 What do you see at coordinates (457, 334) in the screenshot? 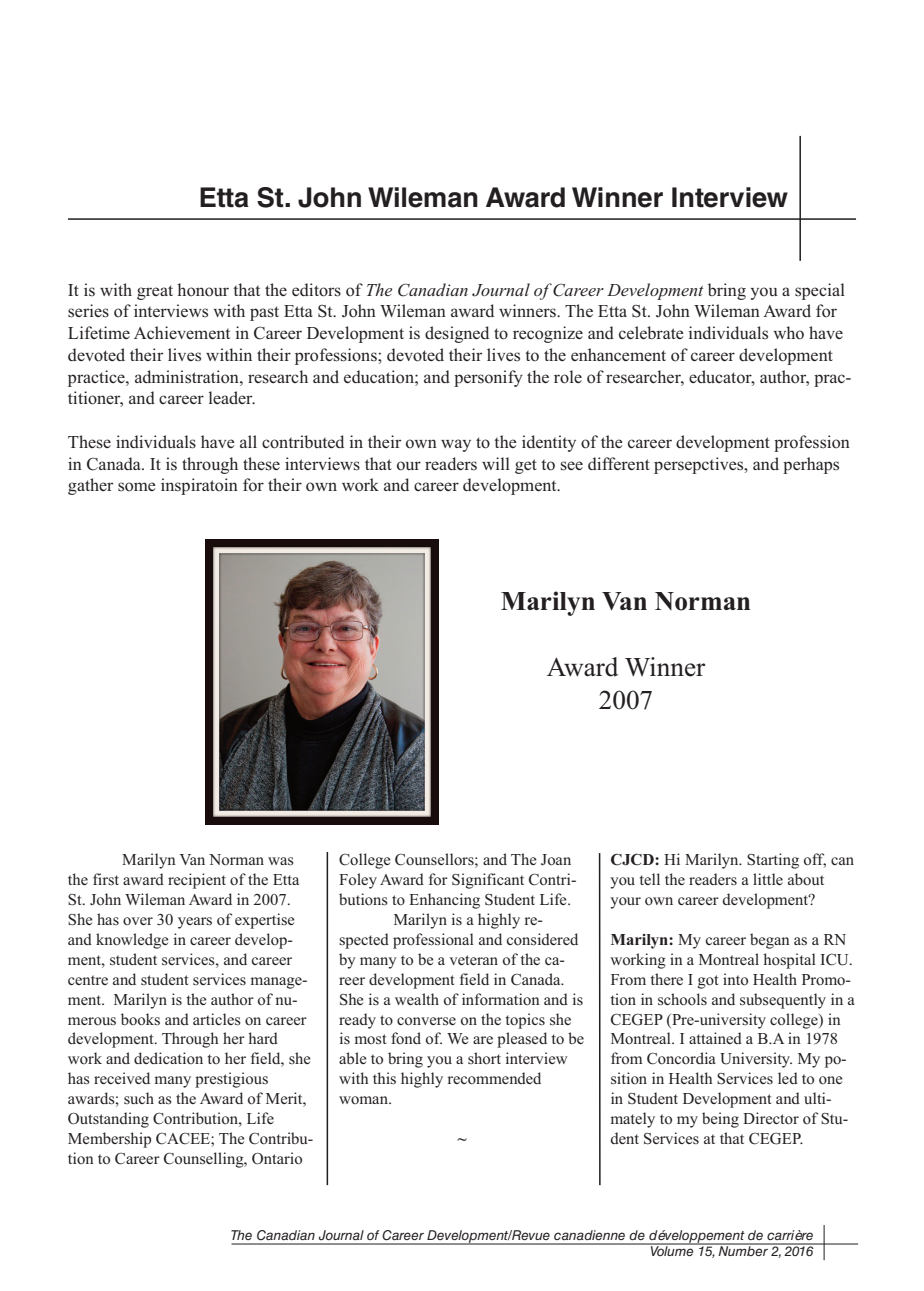
I see `designed` at bounding box center [457, 334].
